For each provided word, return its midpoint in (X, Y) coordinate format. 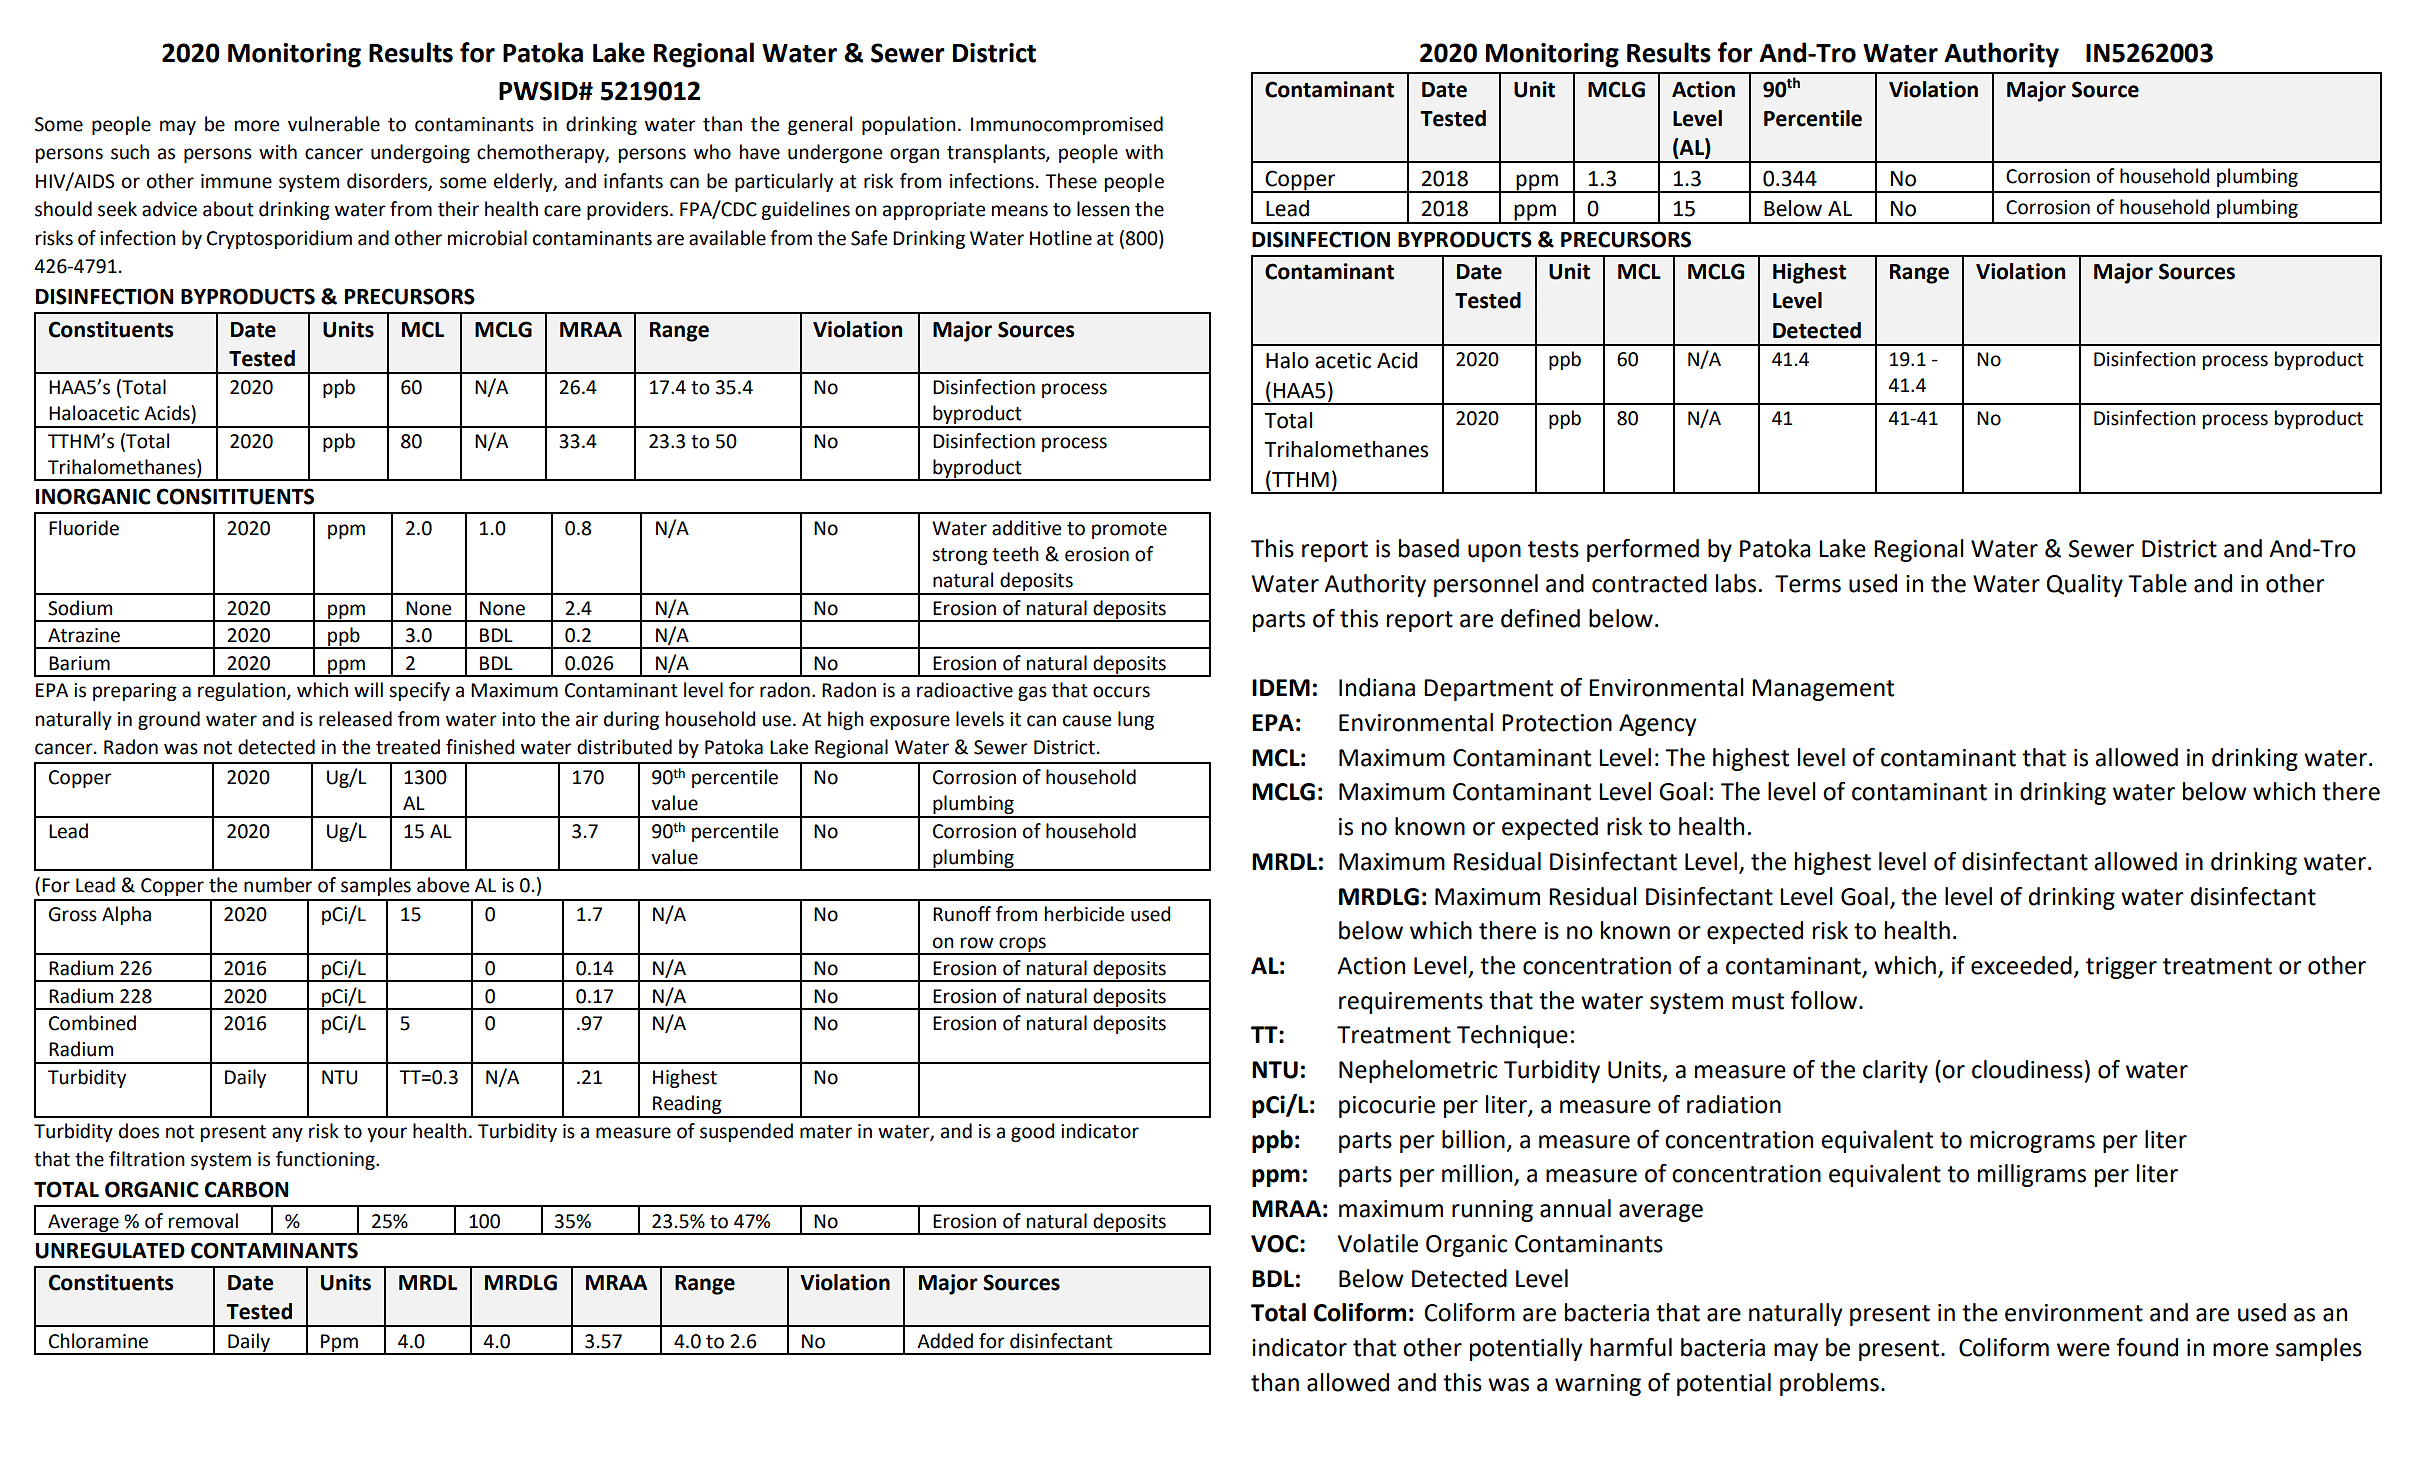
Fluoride (84, 528)
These (1071, 181)
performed (1643, 550)
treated (408, 747)
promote (1129, 530)
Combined (92, 1023)
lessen (1103, 209)
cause (1087, 721)
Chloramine (98, 1341)
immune (236, 181)
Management (1823, 690)
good (1032, 1132)
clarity (1895, 1071)
